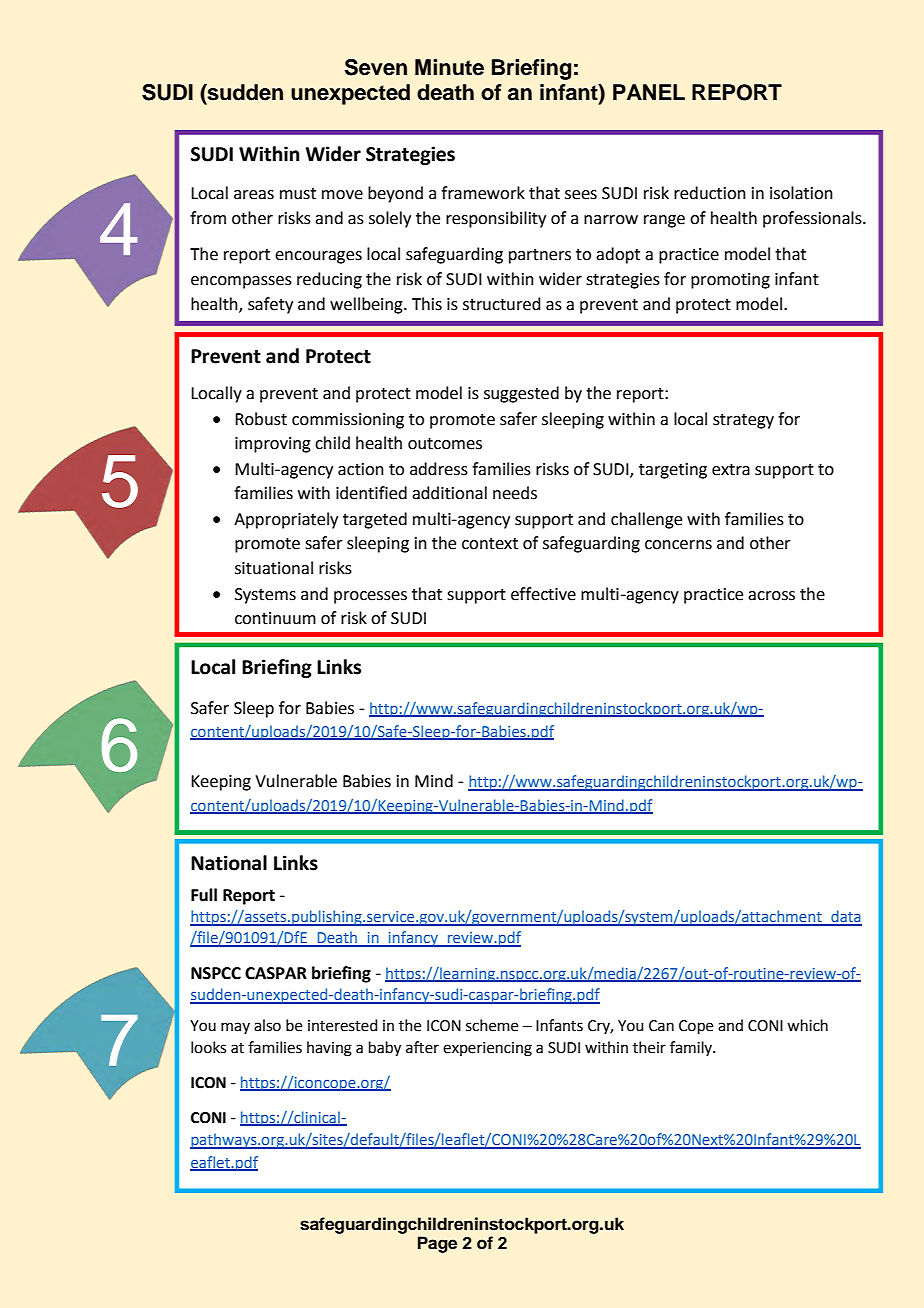 This image has width=924, height=1308. What do you see at coordinates (449, 67) in the image?
I see `Minute` at bounding box center [449, 67].
